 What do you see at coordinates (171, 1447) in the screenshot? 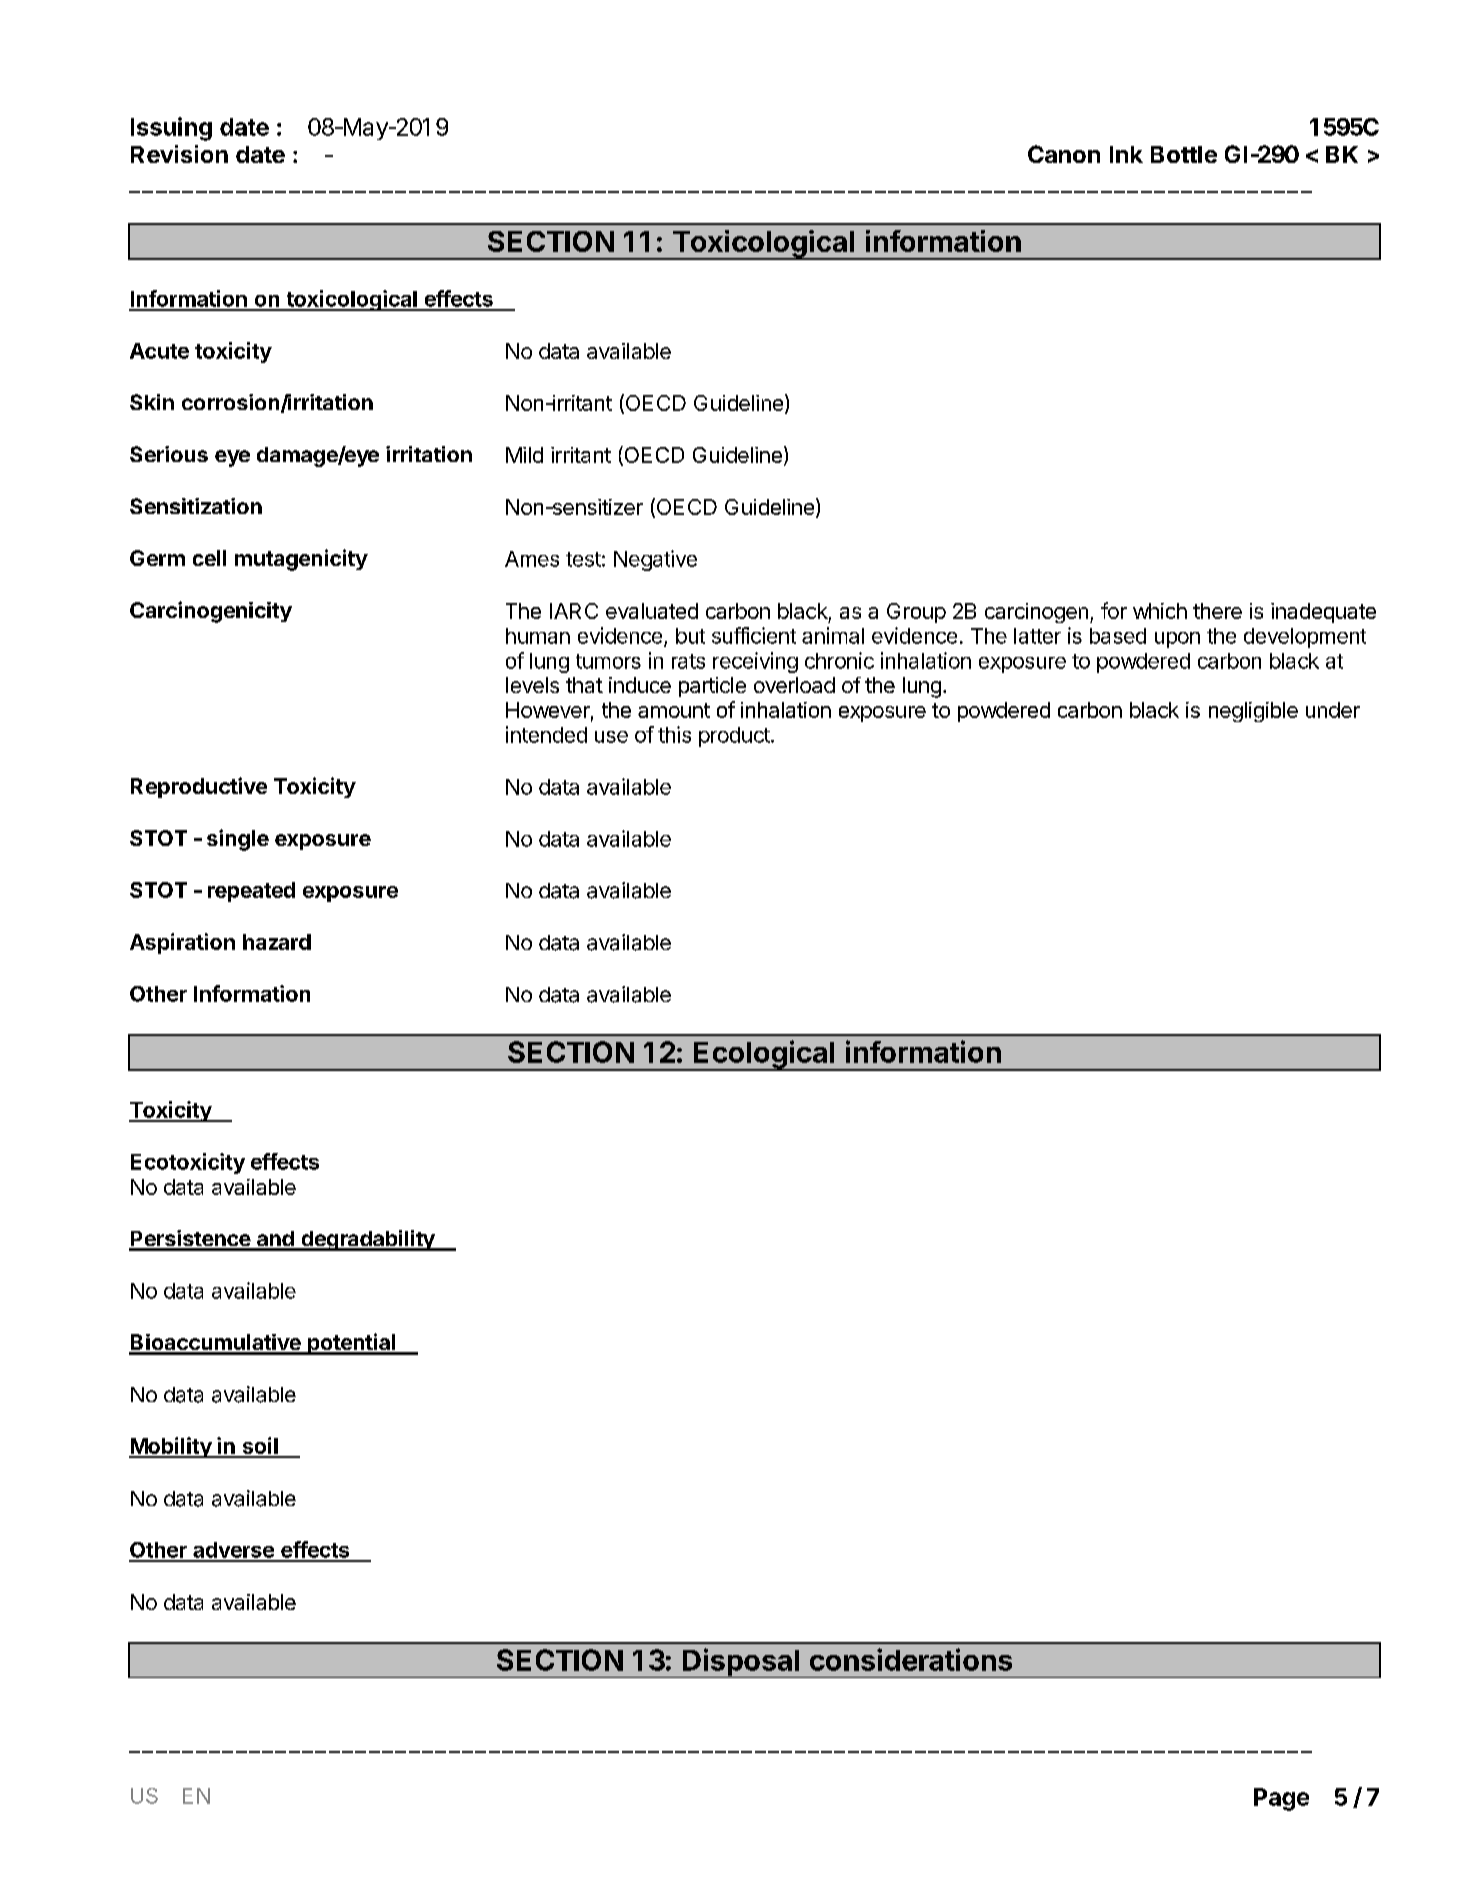
I see `Mobility` at bounding box center [171, 1447].
